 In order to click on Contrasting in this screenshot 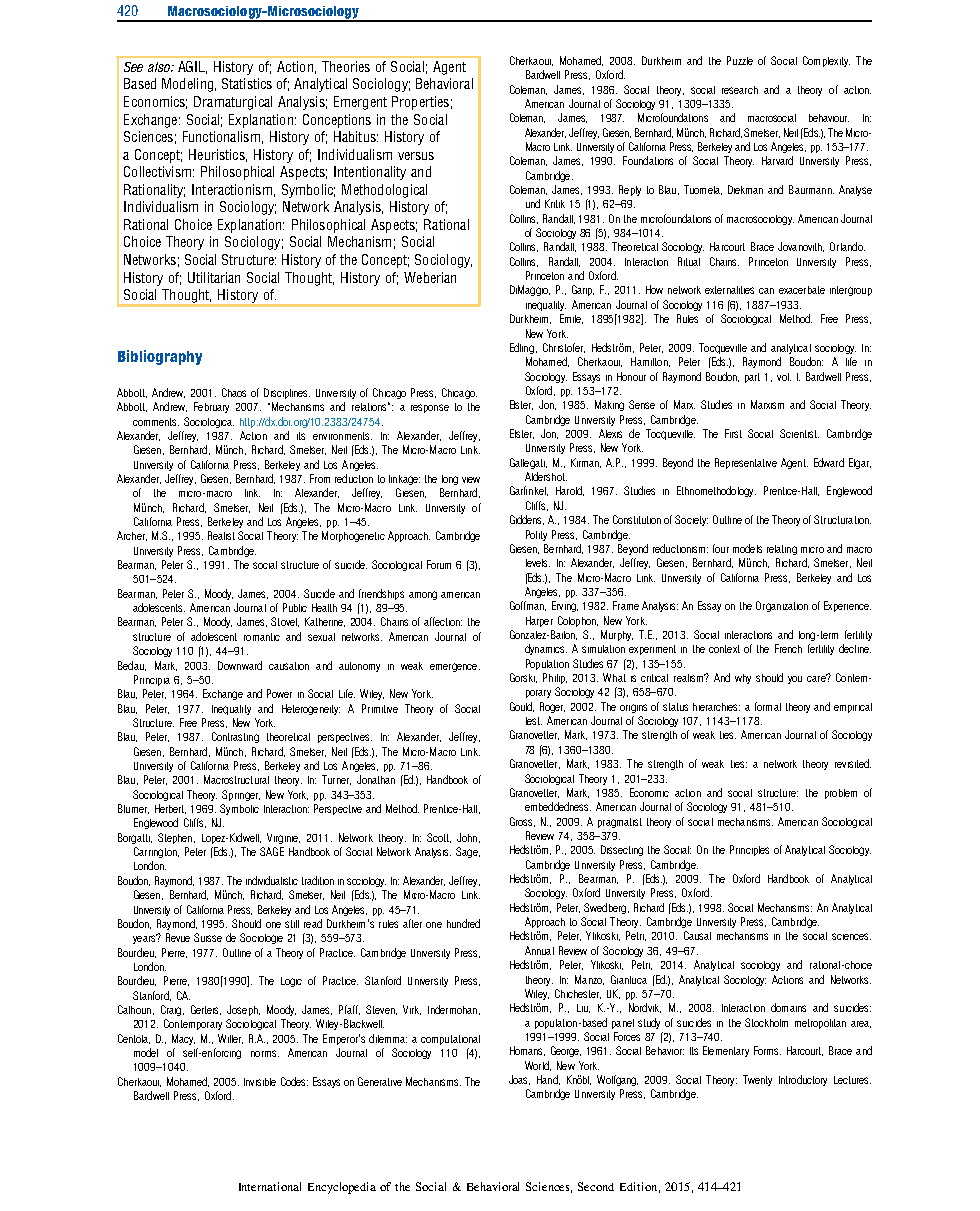, I will do `click(235, 737)`.
